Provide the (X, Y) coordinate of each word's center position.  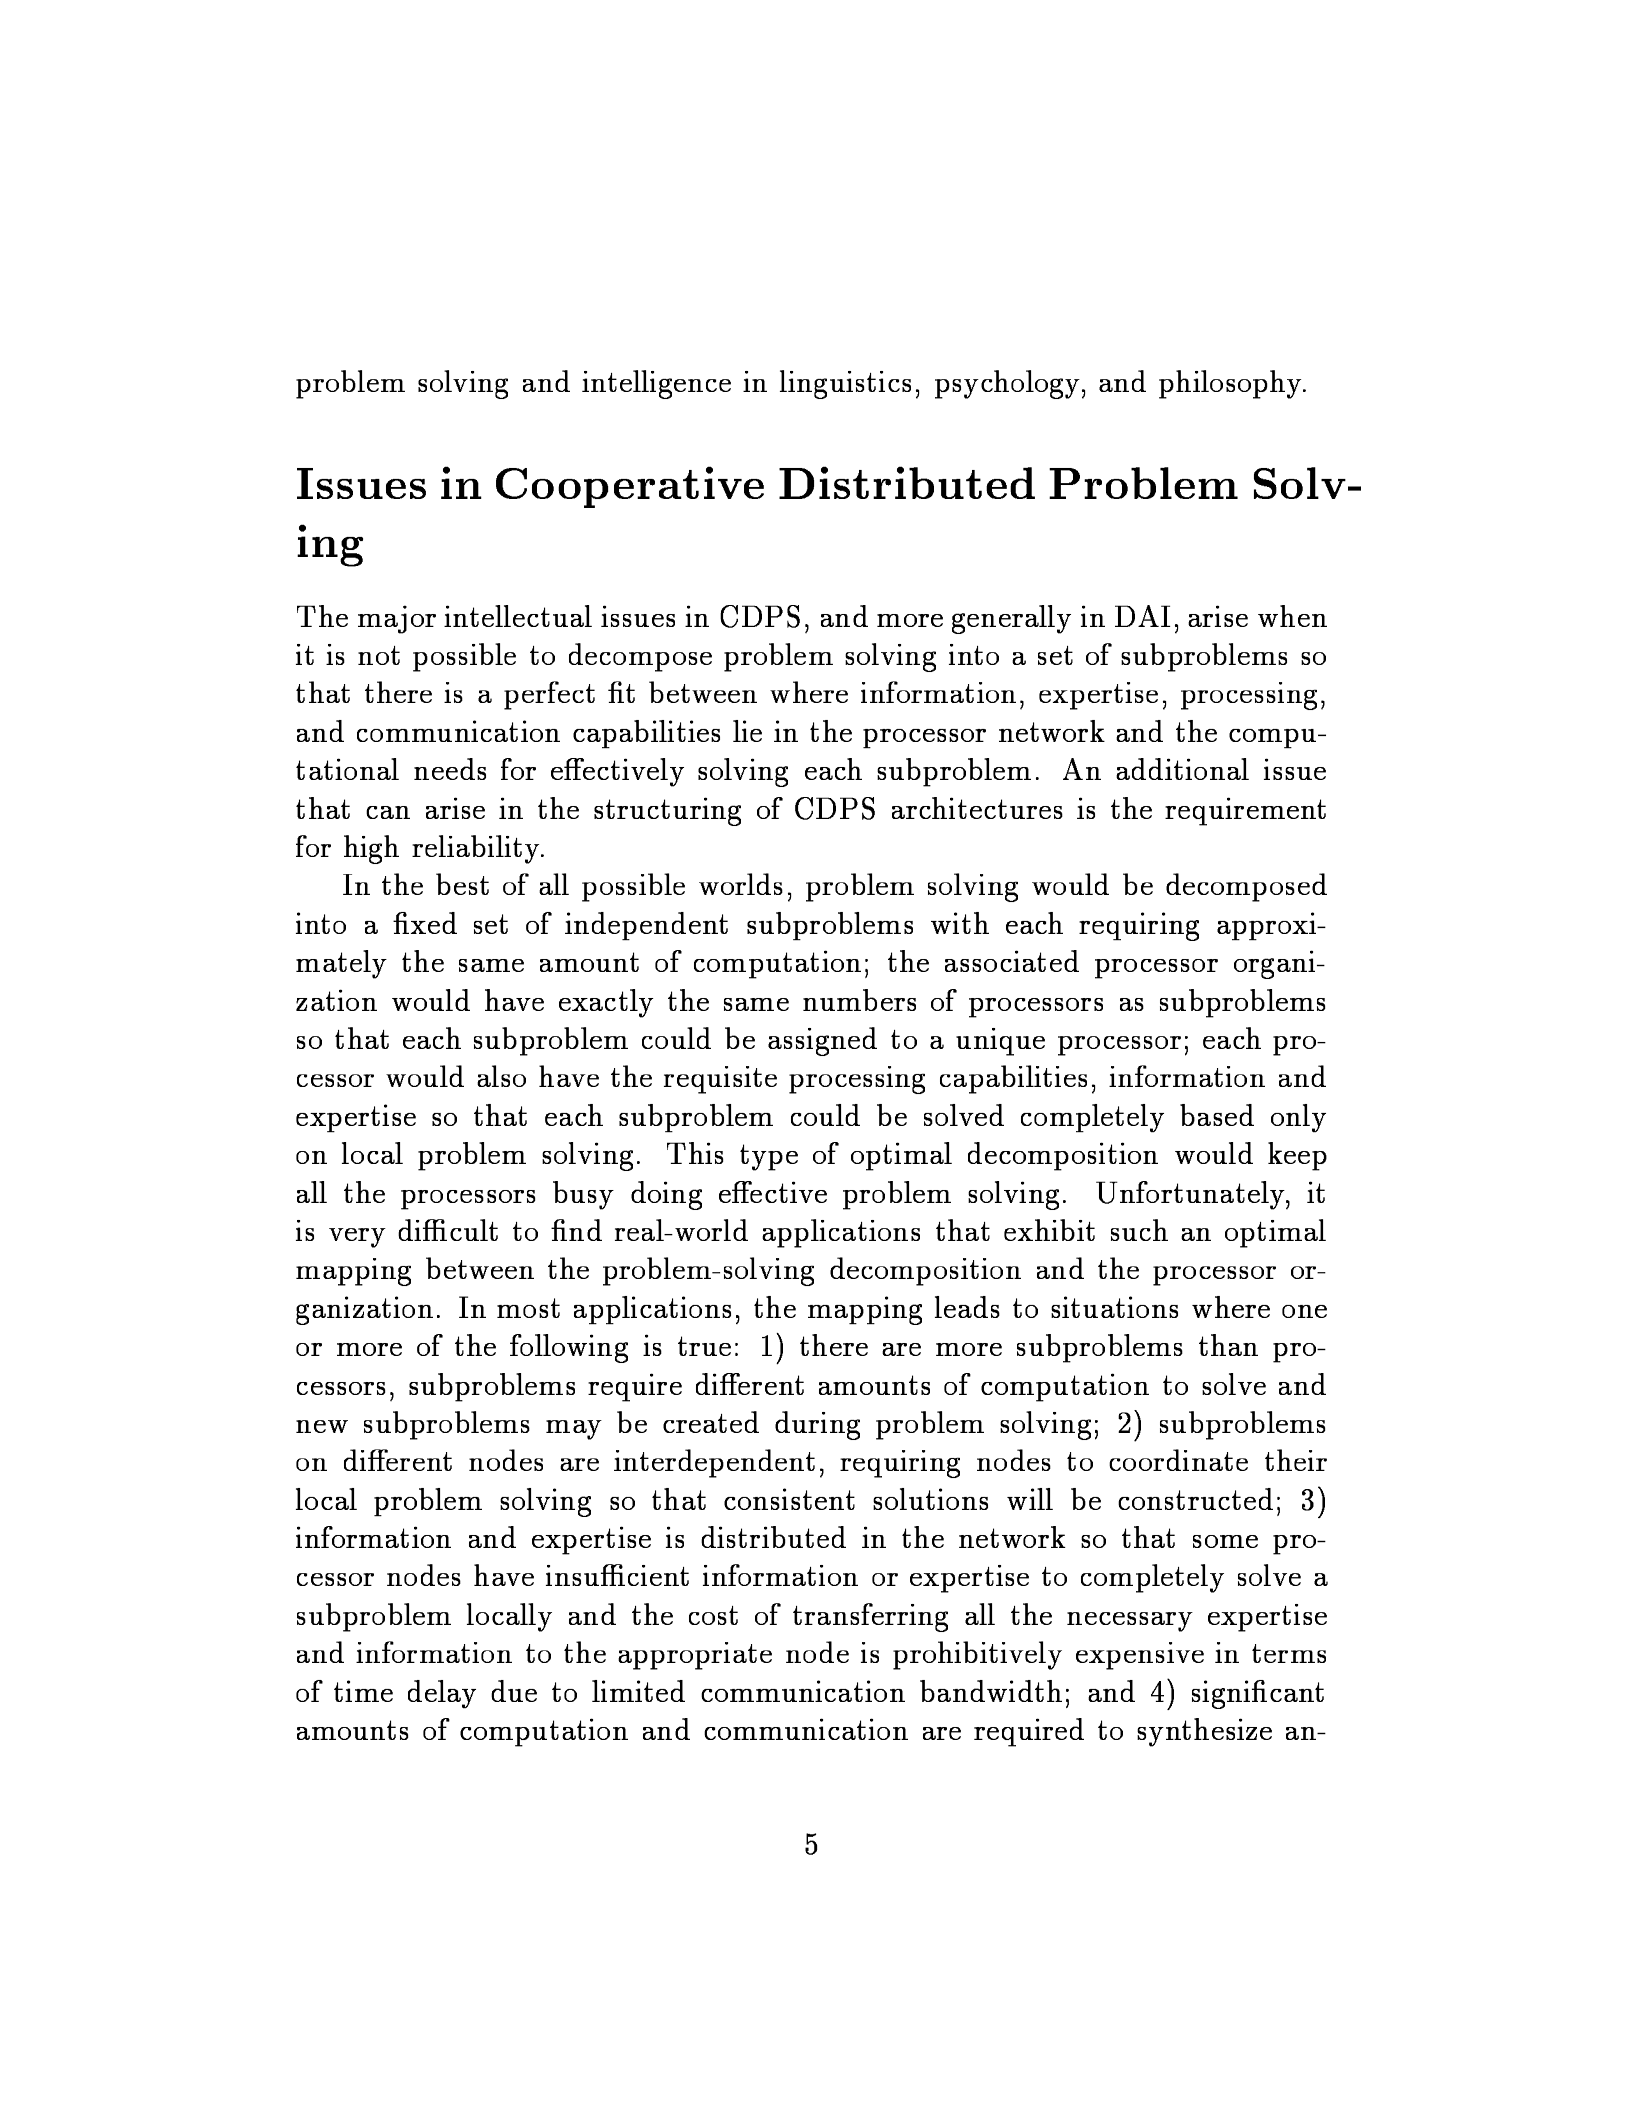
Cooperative (630, 487)
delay (442, 1694)
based (1217, 1115)
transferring (870, 1617)
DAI (1143, 616)
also (501, 1076)
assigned (822, 1041)
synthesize (1204, 1732)
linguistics (845, 384)
